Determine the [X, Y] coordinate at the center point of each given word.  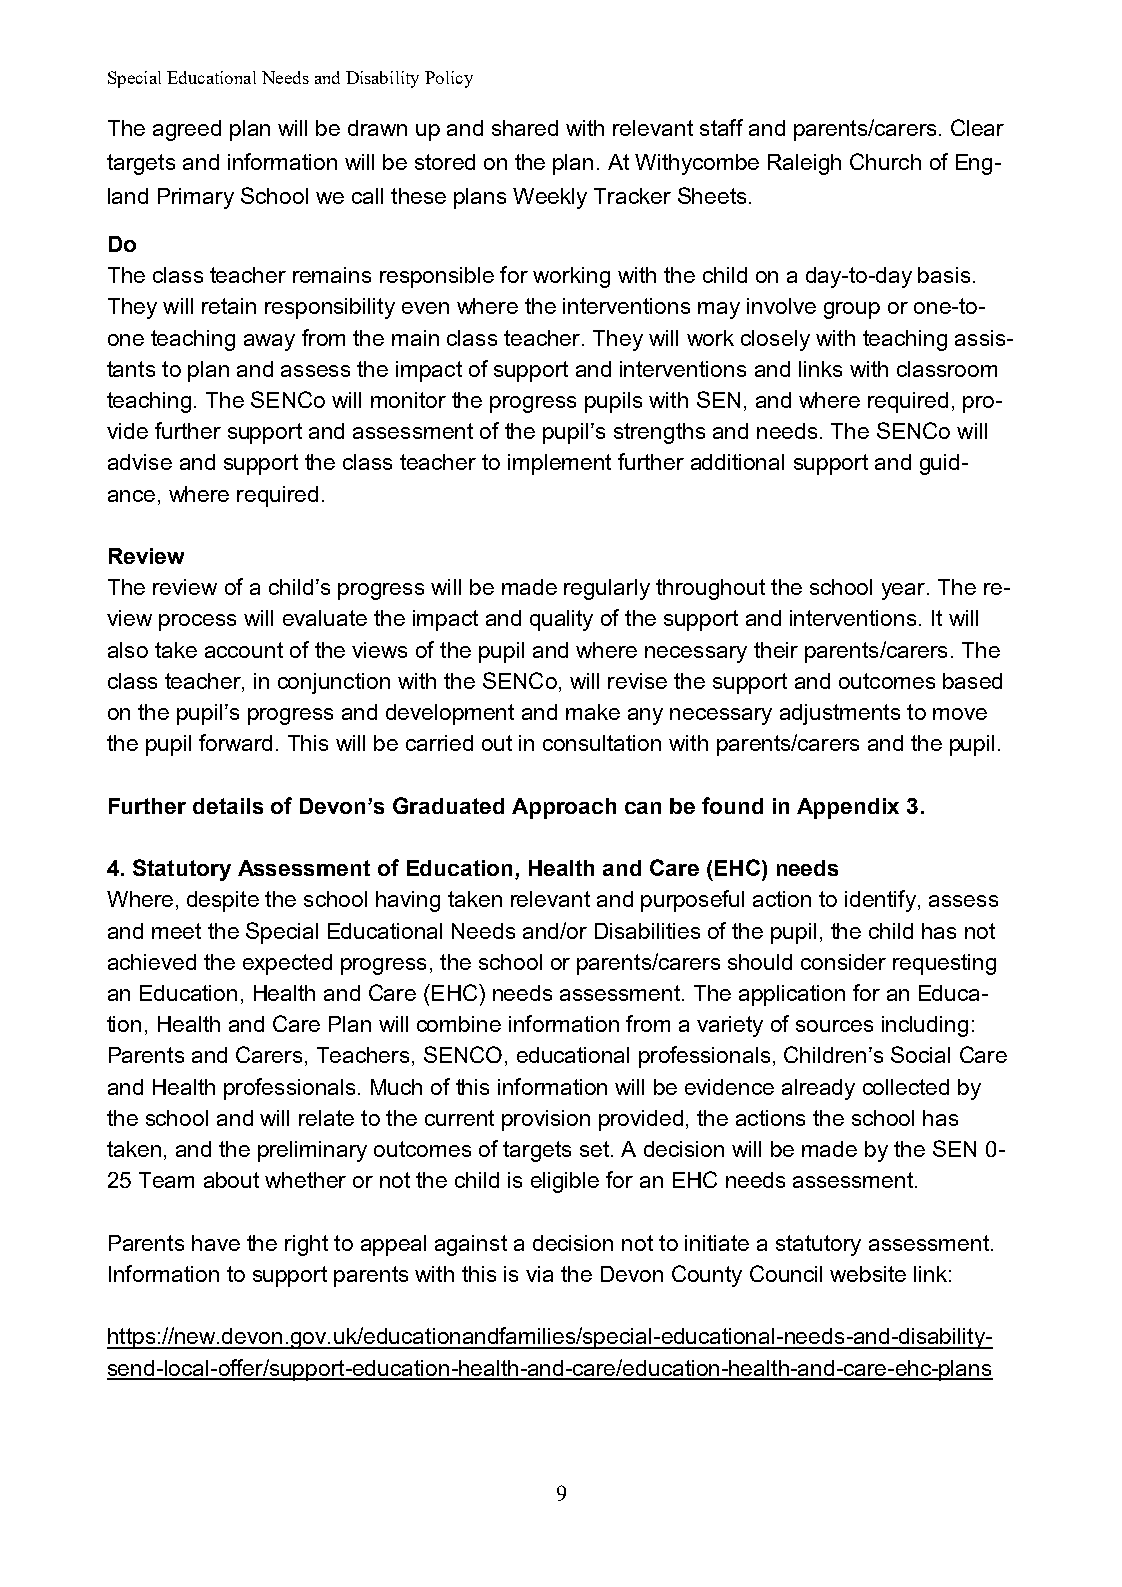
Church [885, 161]
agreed [187, 130]
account [244, 650]
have [216, 1243]
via [539, 1274]
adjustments [840, 714]
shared [525, 128]
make [593, 712]
